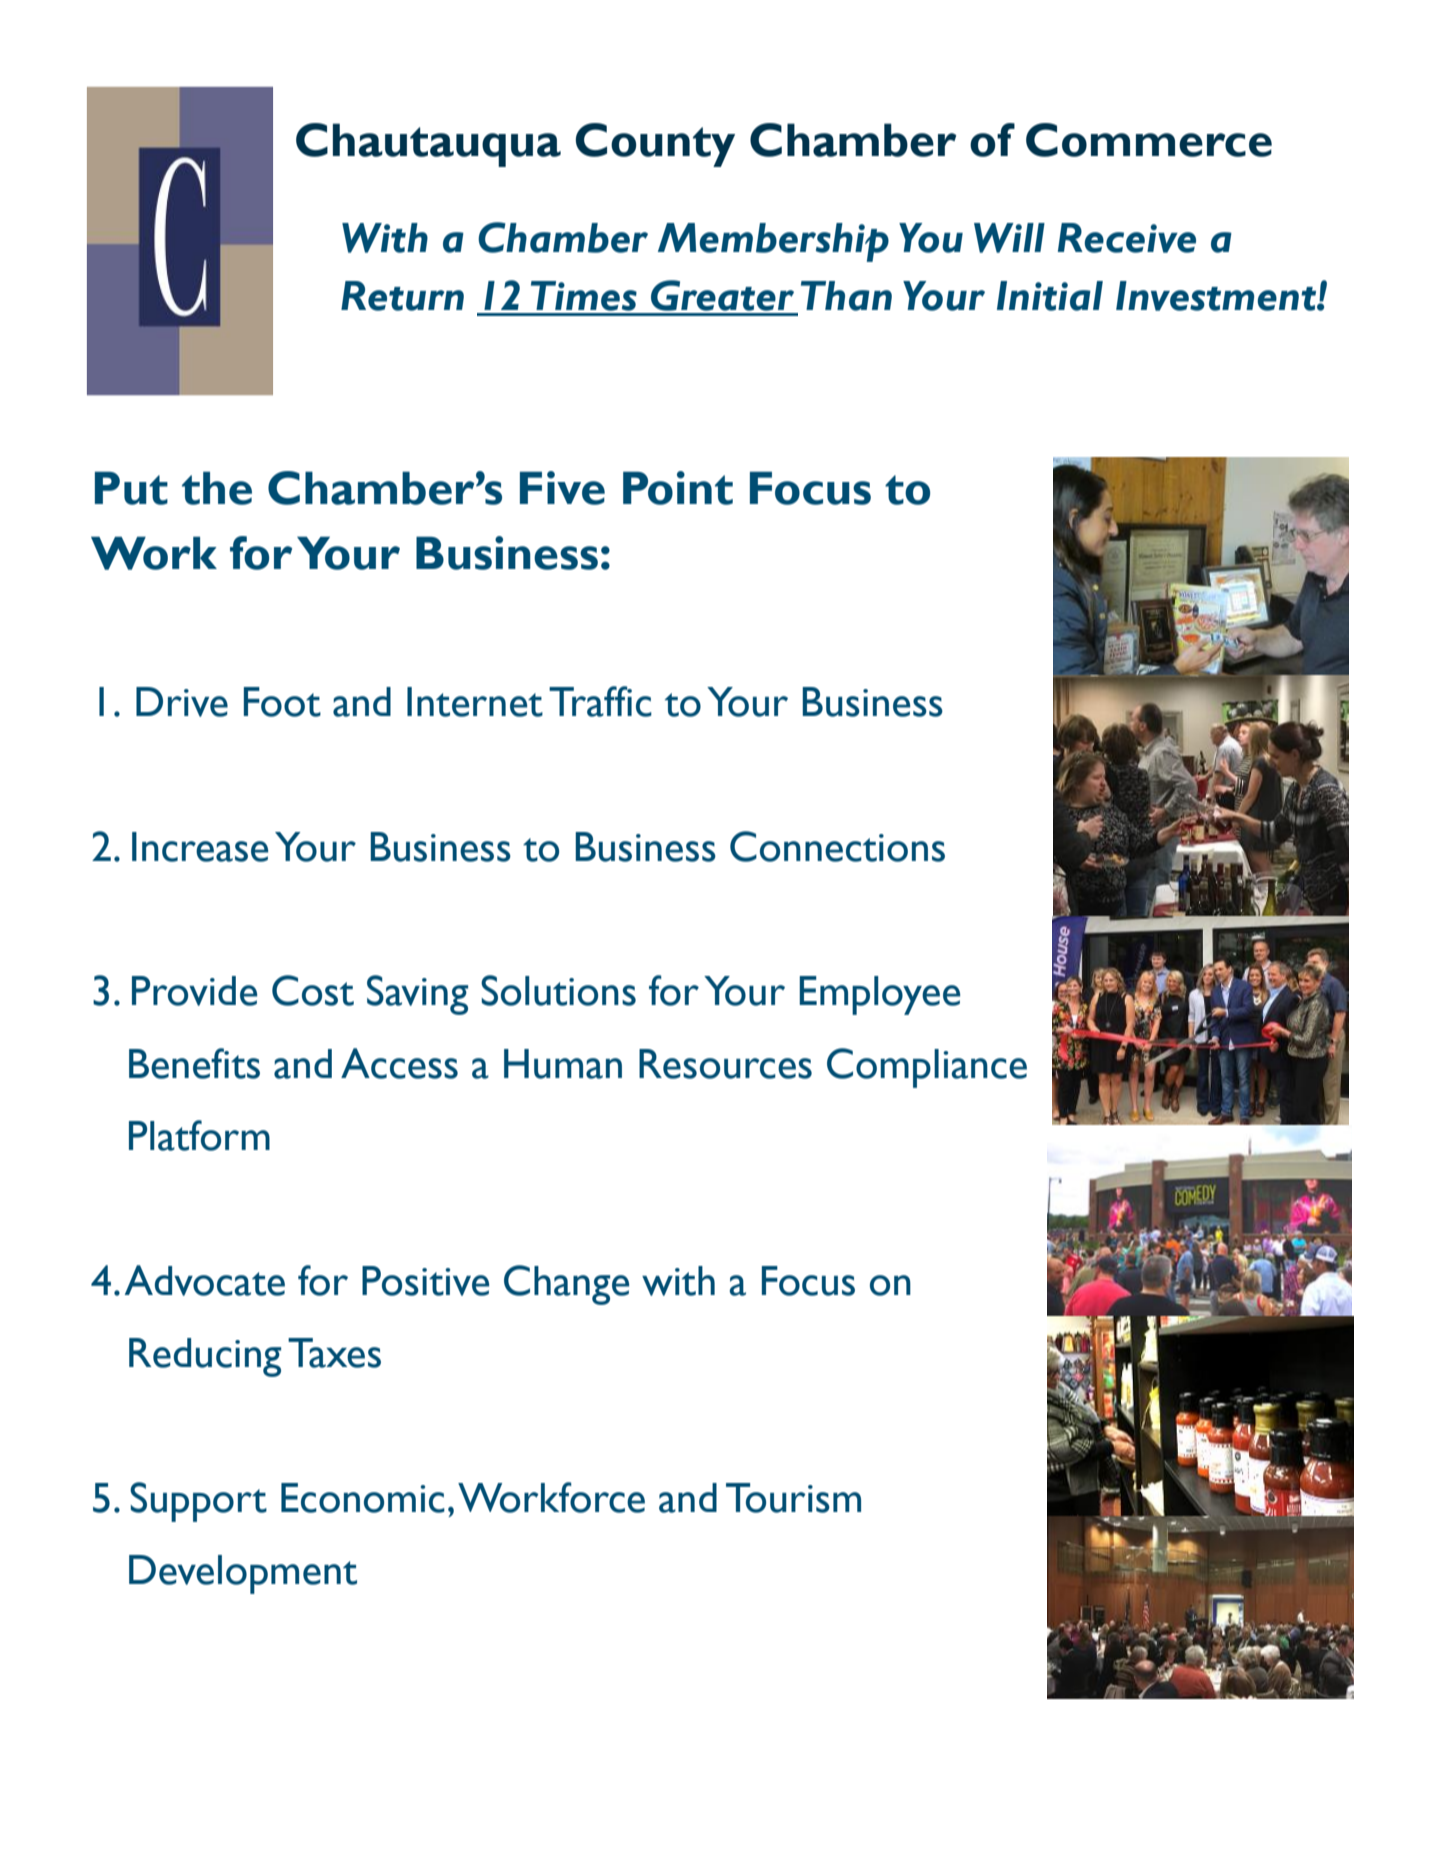 The height and width of the screenshot is (1858, 1436). What do you see at coordinates (1009, 238) in the screenshot?
I see `Will` at bounding box center [1009, 238].
